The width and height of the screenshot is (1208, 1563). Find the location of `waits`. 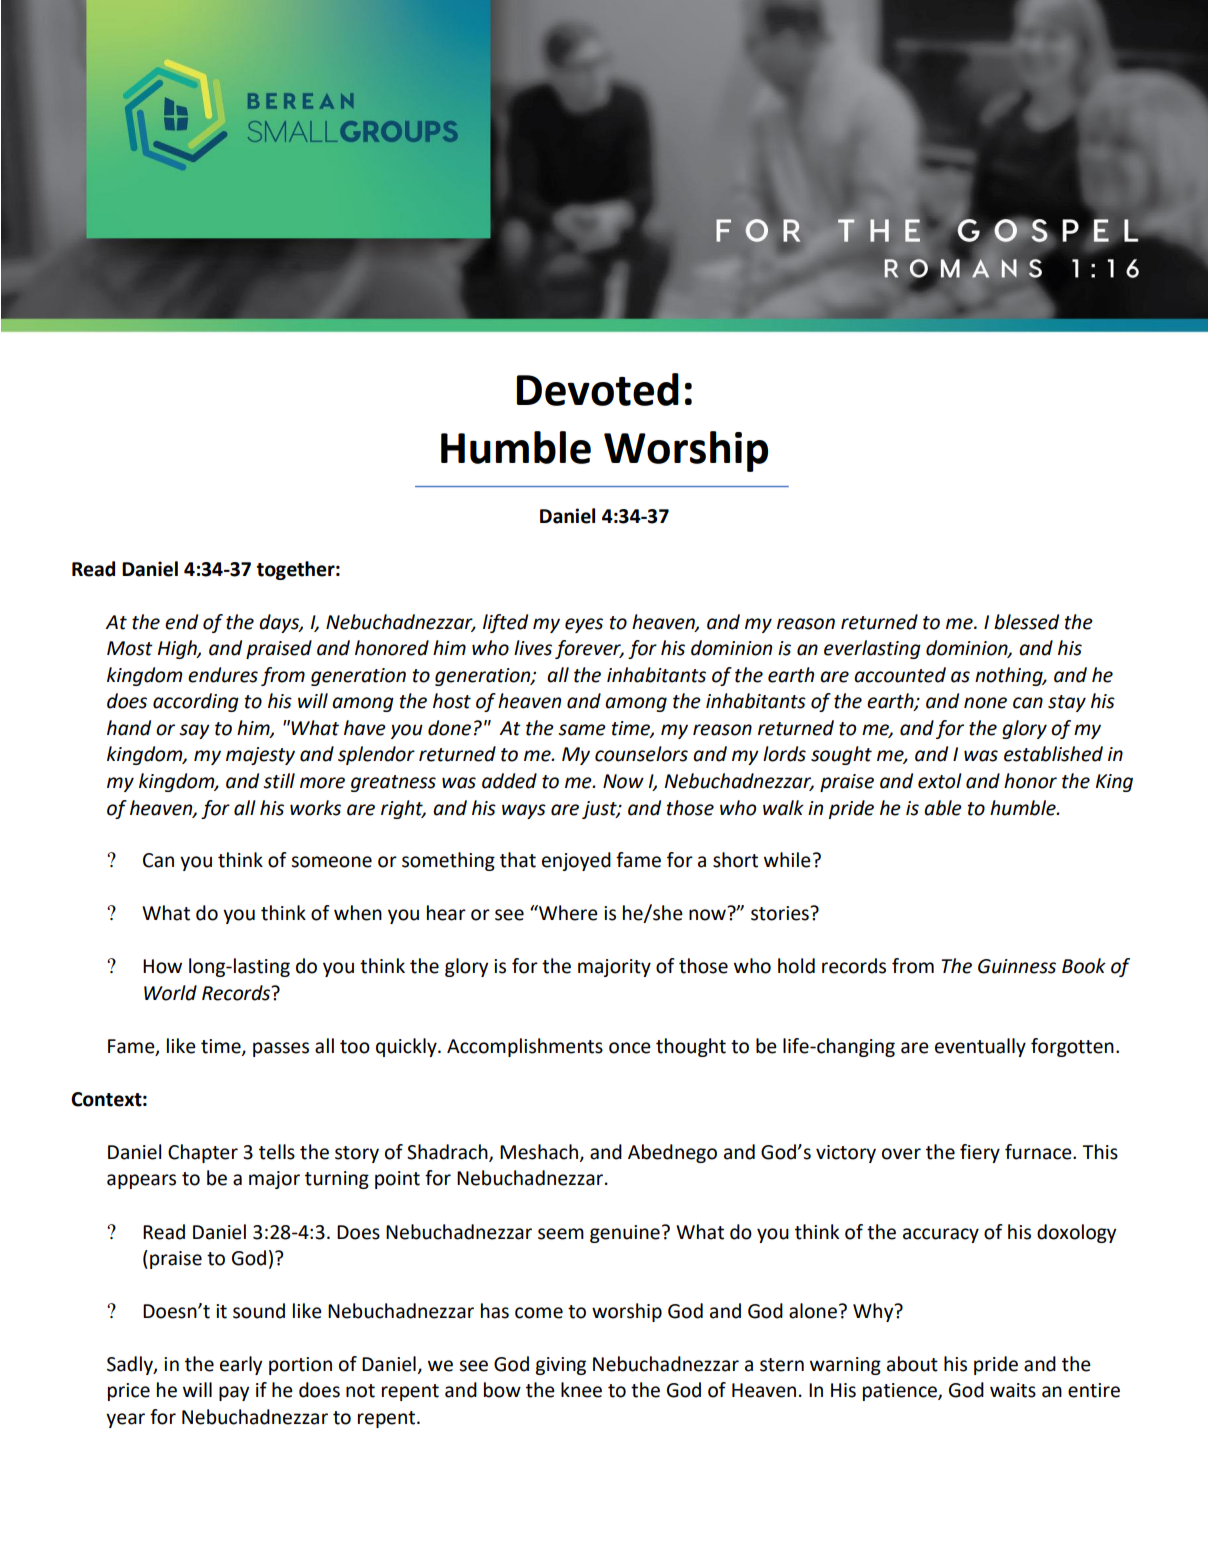

waits is located at coordinates (1013, 1390).
